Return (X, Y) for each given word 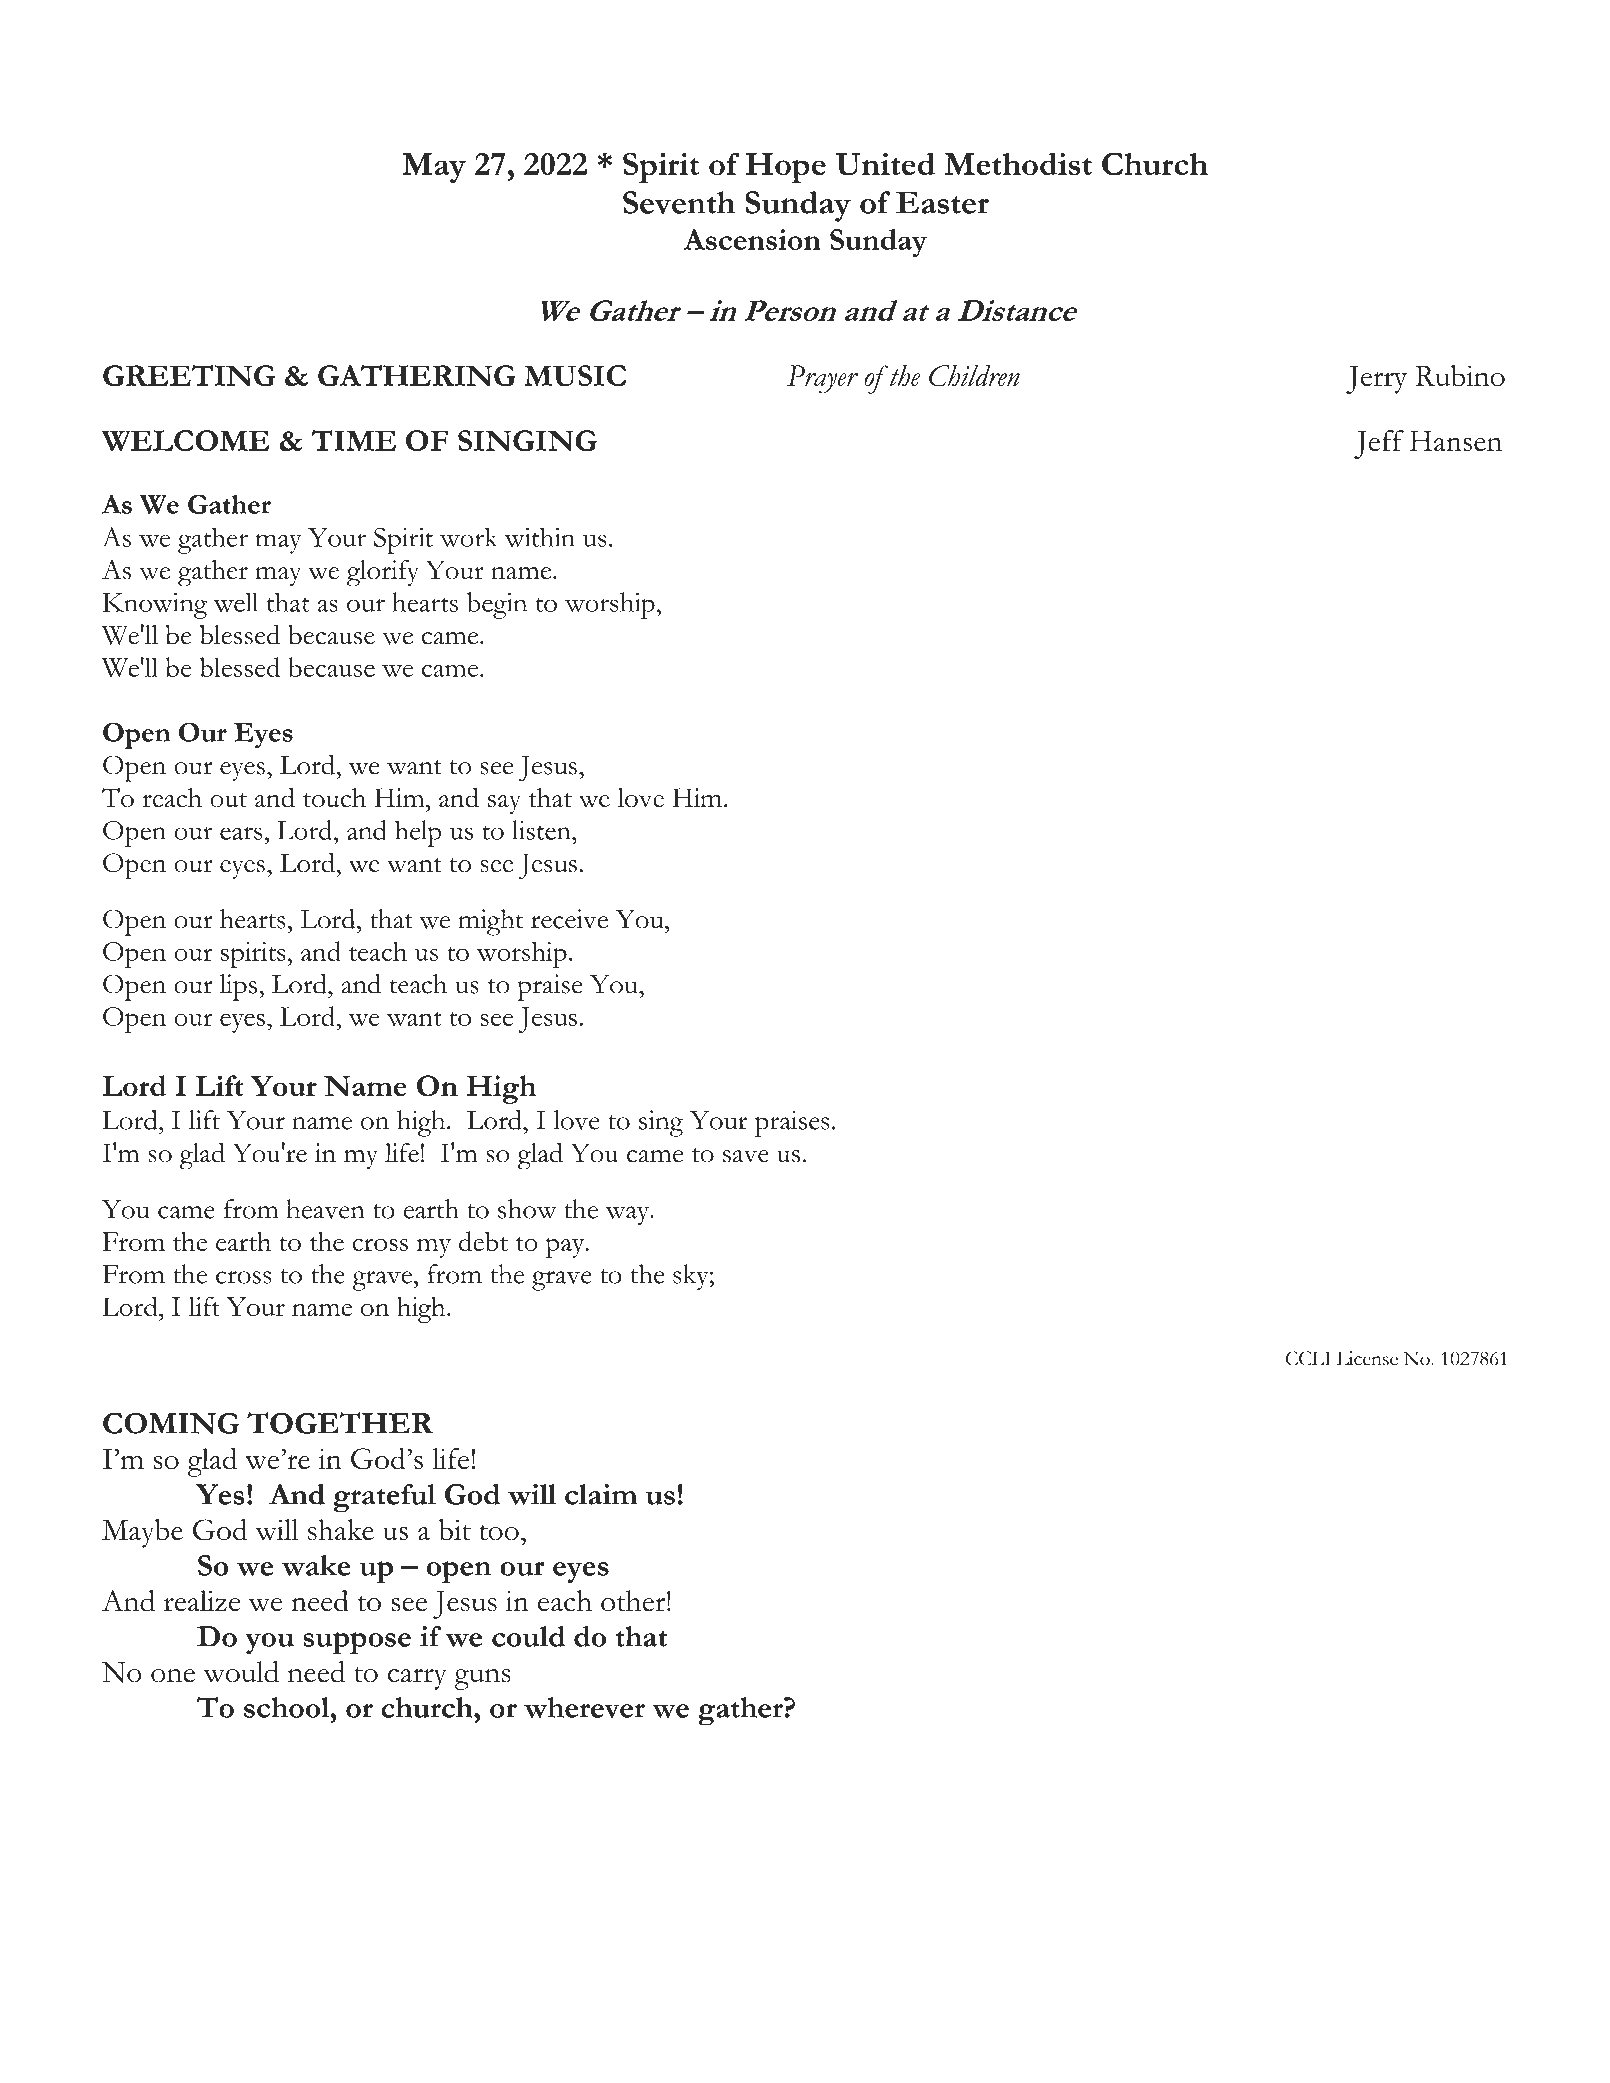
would (241, 1672)
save (746, 1156)
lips (238, 987)
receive (569, 919)
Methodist (1018, 163)
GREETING (189, 375)
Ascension (752, 239)
